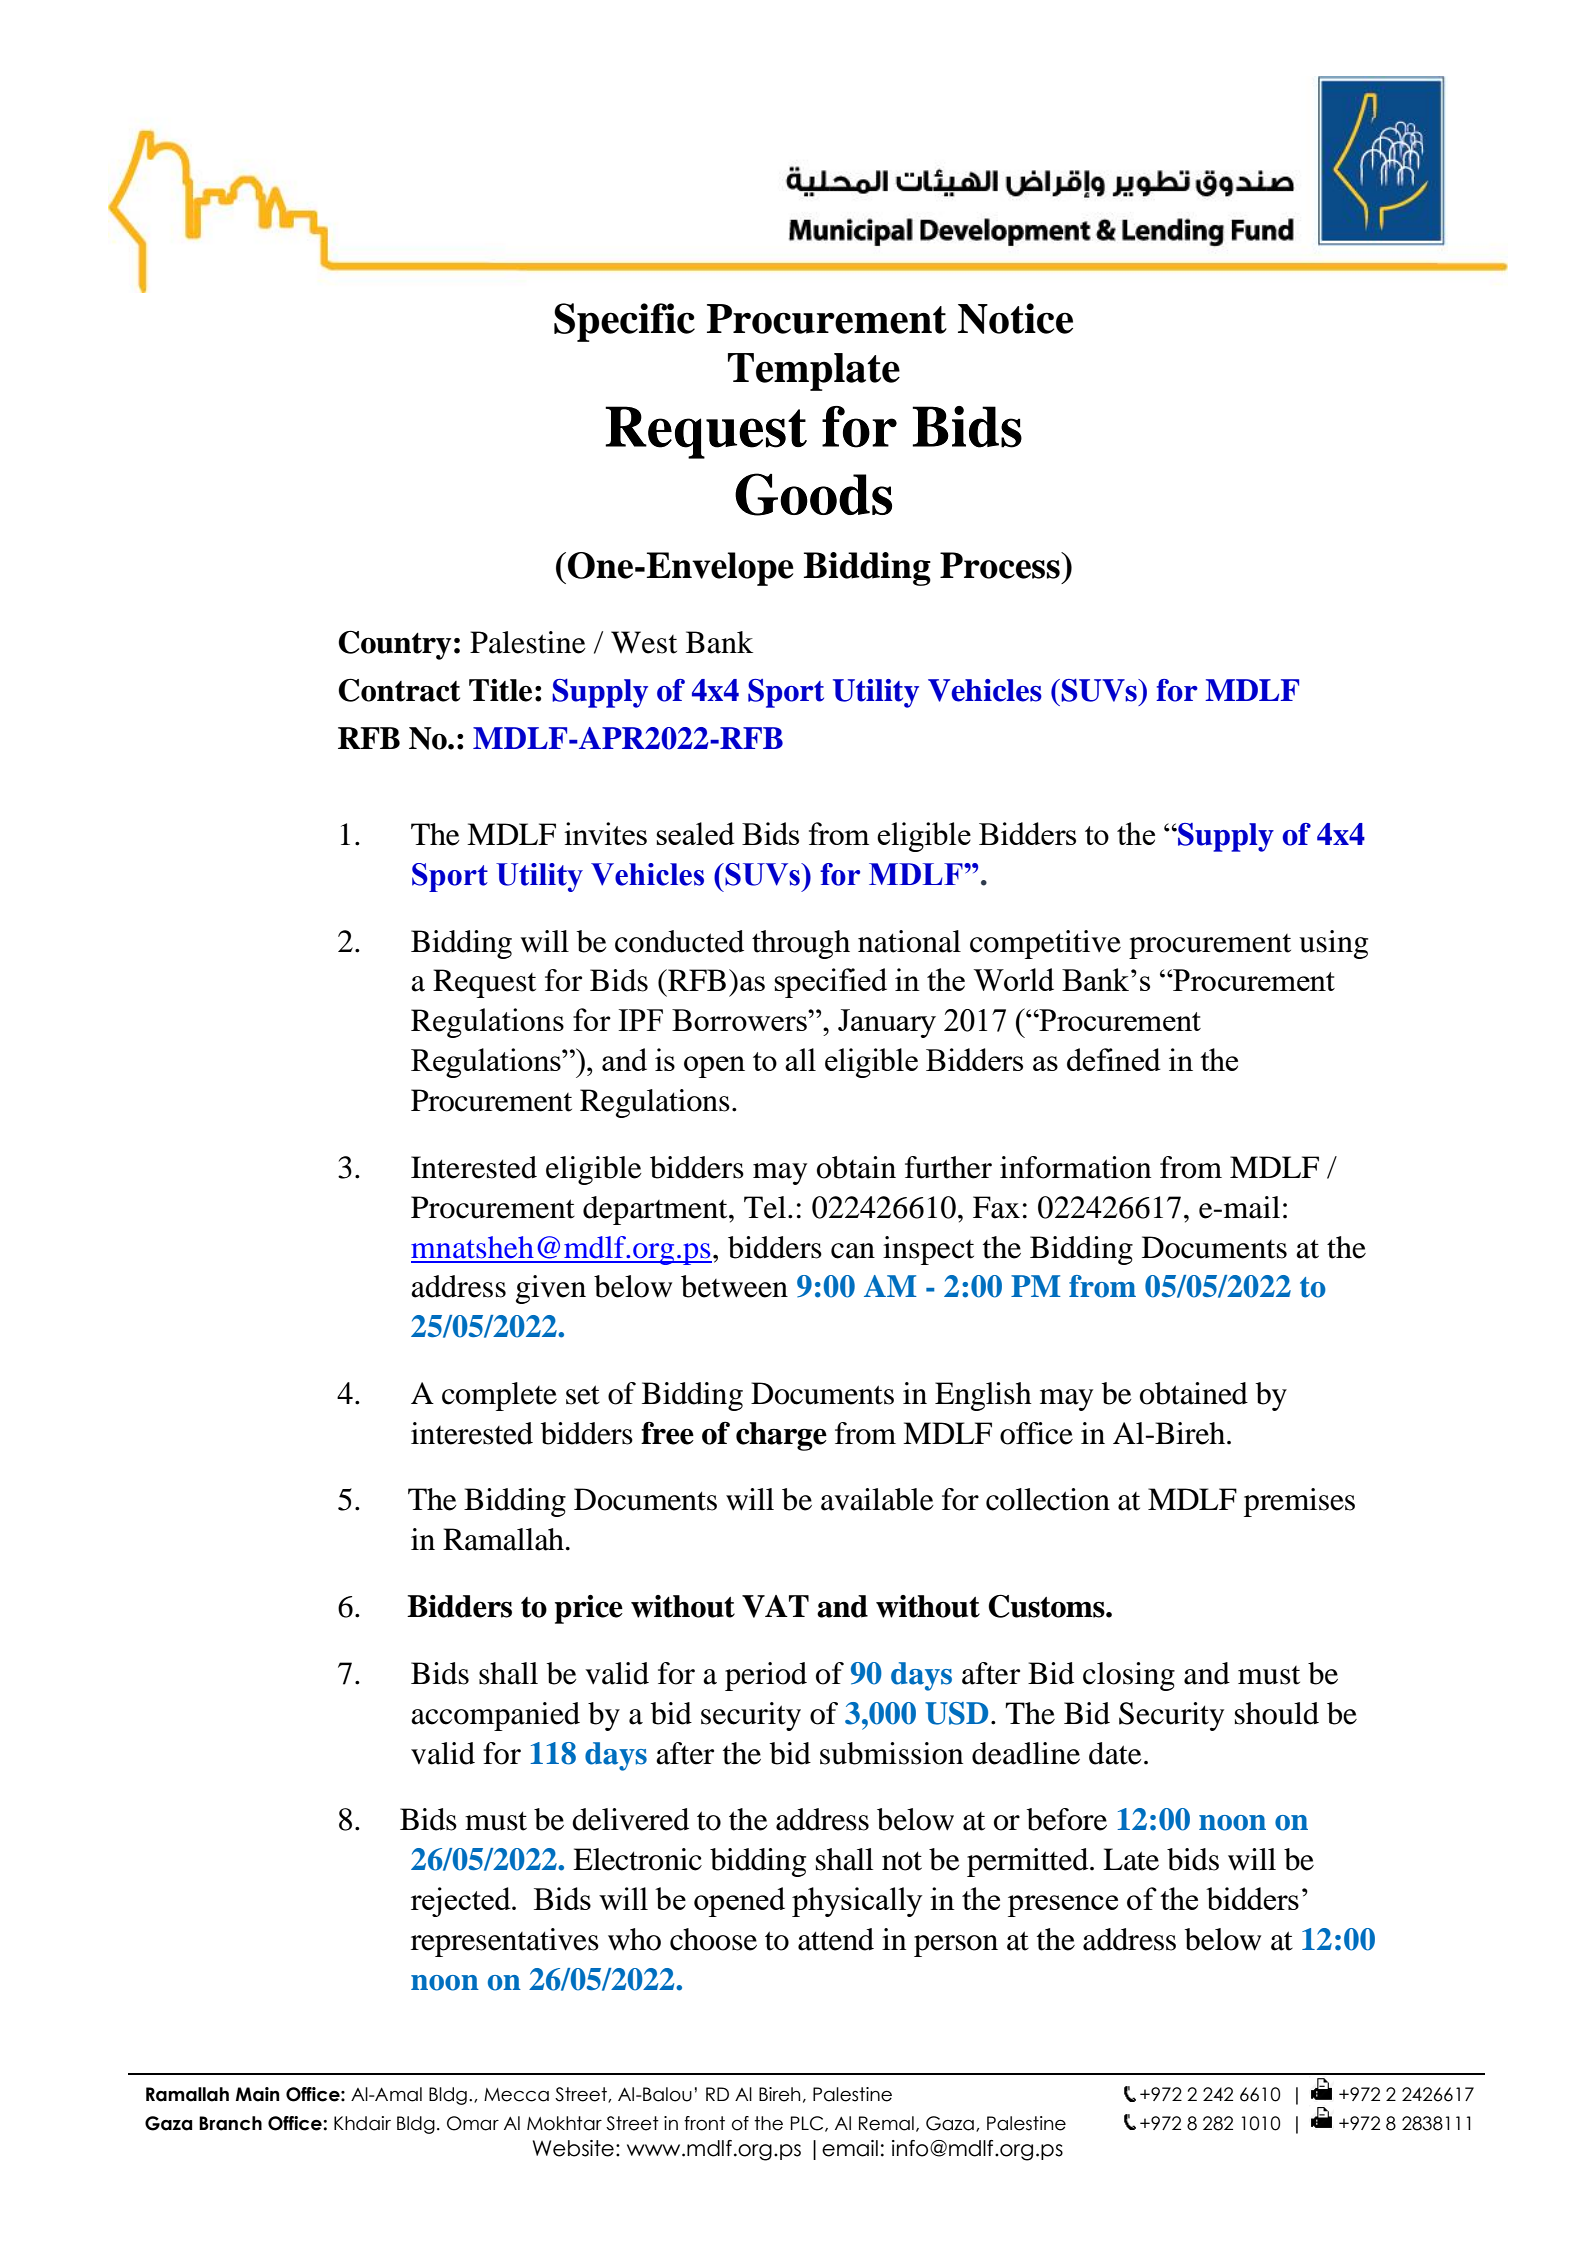 This screenshot has height=2255, width=1595. I want to click on Specific, so click(624, 322).
